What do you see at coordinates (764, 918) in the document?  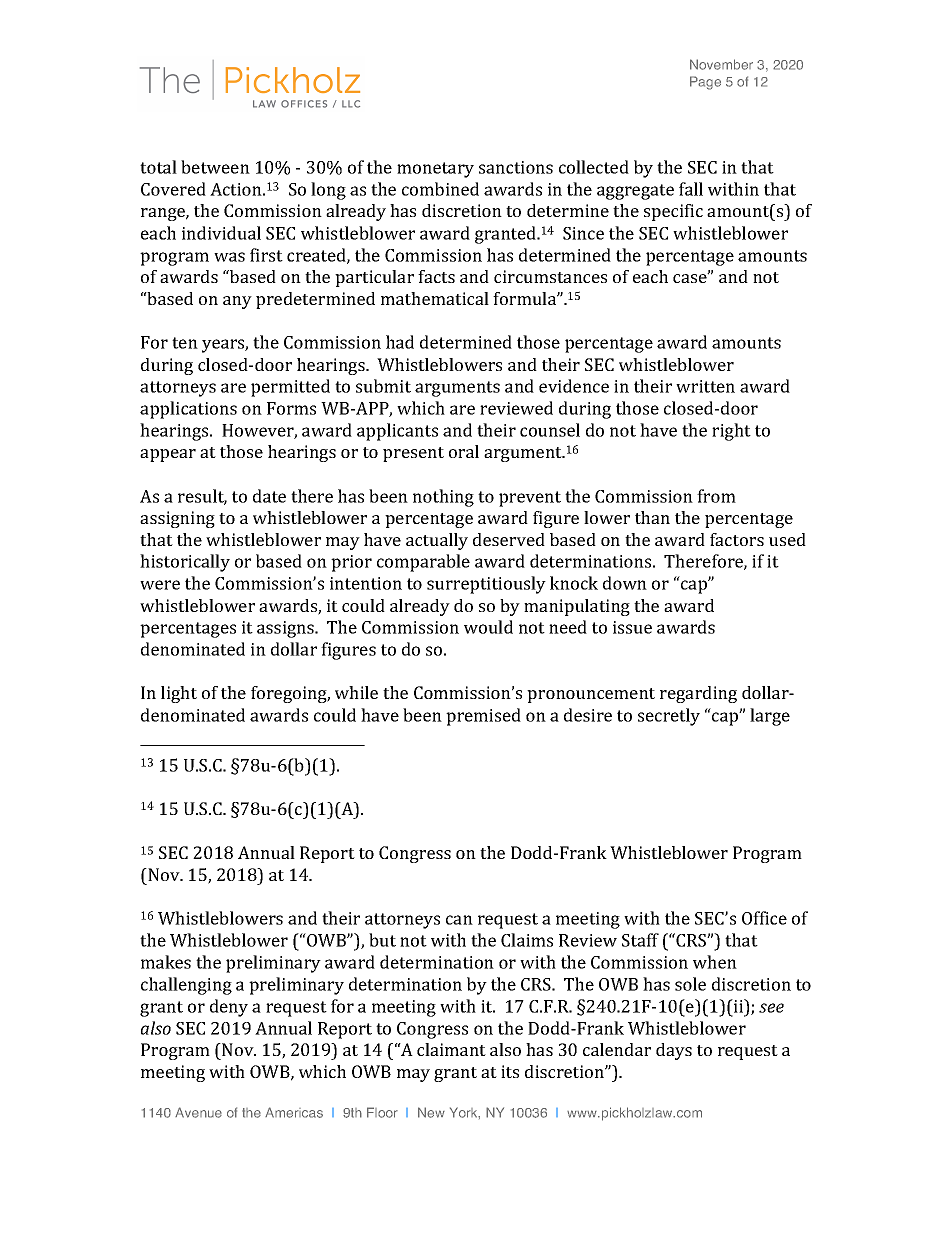 I see `Office` at bounding box center [764, 918].
